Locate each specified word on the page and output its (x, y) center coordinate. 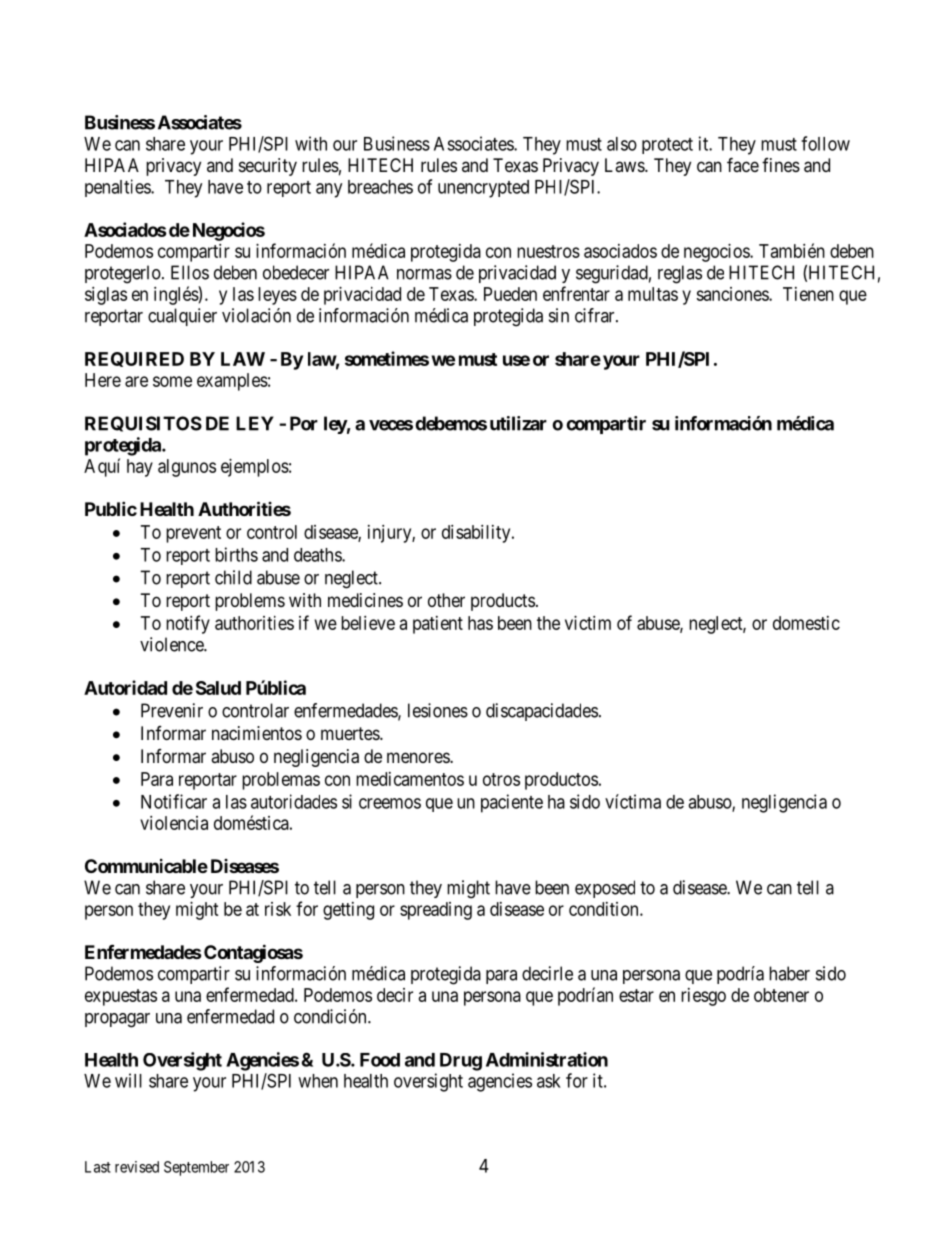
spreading (436, 911)
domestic (806, 623)
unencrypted (483, 189)
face (743, 164)
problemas (281, 781)
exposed (605, 889)
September (196, 1168)
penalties (118, 188)
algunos (187, 468)
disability (477, 534)
